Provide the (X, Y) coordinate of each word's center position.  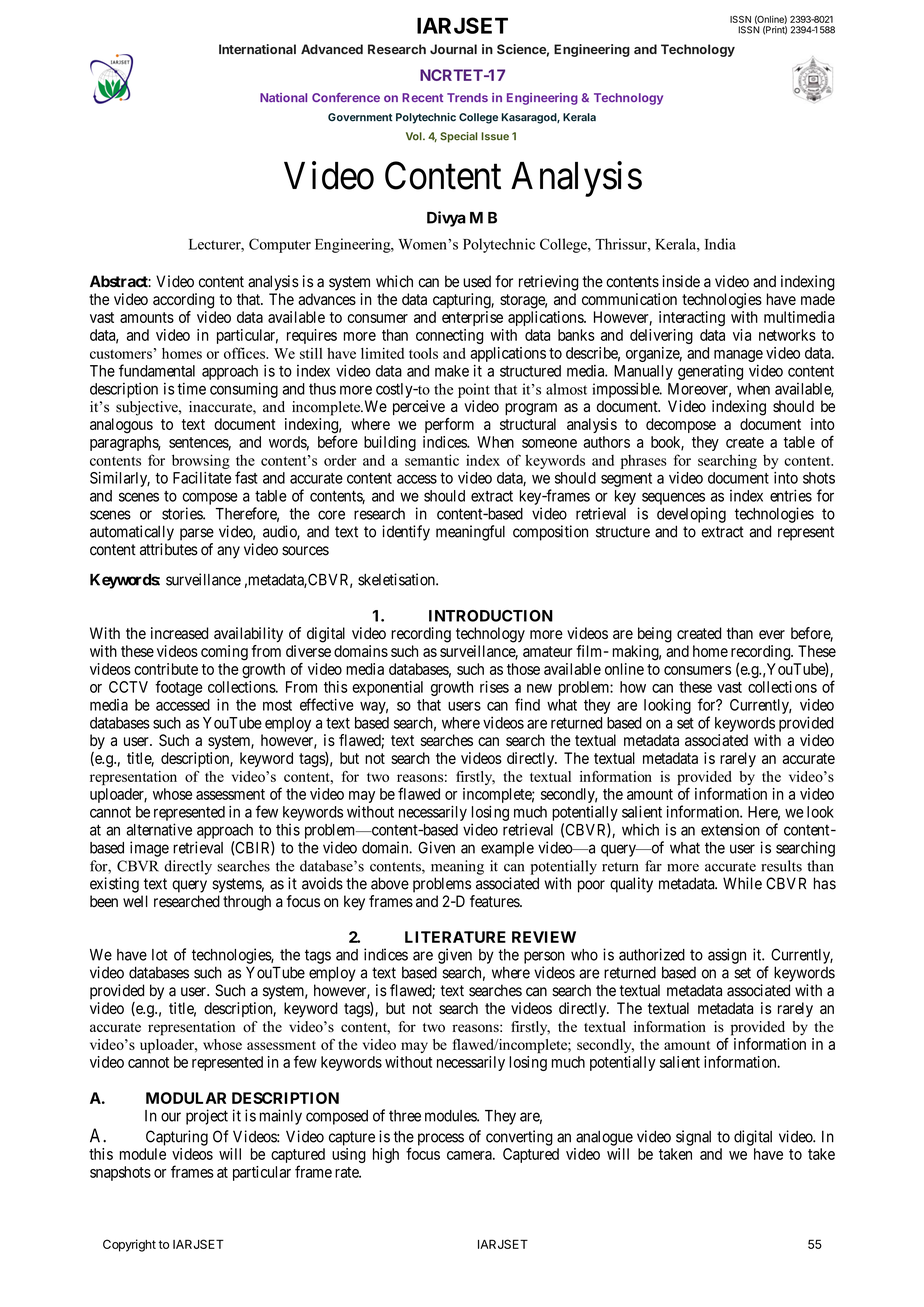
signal (693, 1138)
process (441, 1139)
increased (179, 633)
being (655, 635)
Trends (467, 97)
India (720, 244)
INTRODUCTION (491, 616)
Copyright (129, 1245)
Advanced (332, 49)
